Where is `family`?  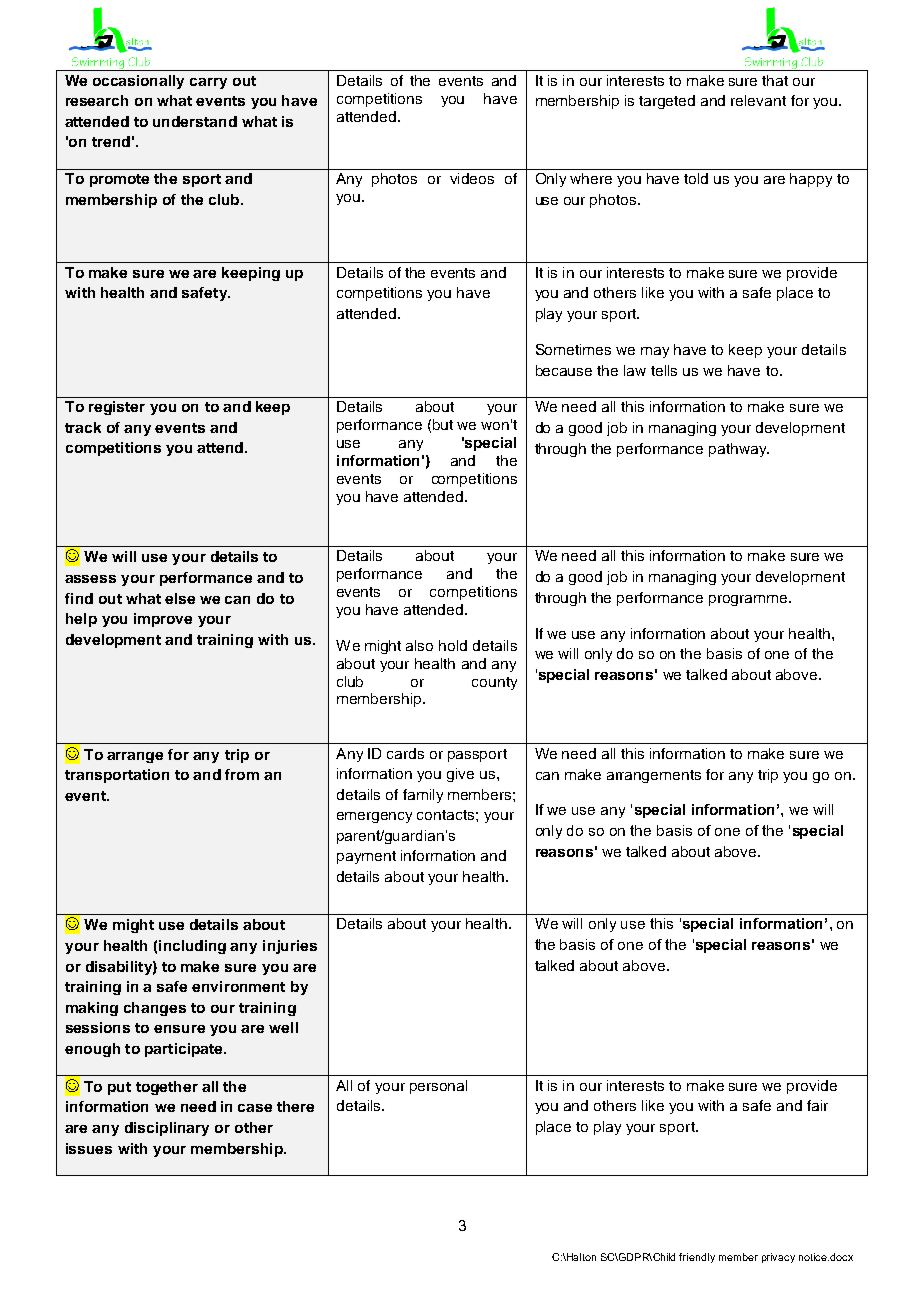 family is located at coordinates (423, 796).
